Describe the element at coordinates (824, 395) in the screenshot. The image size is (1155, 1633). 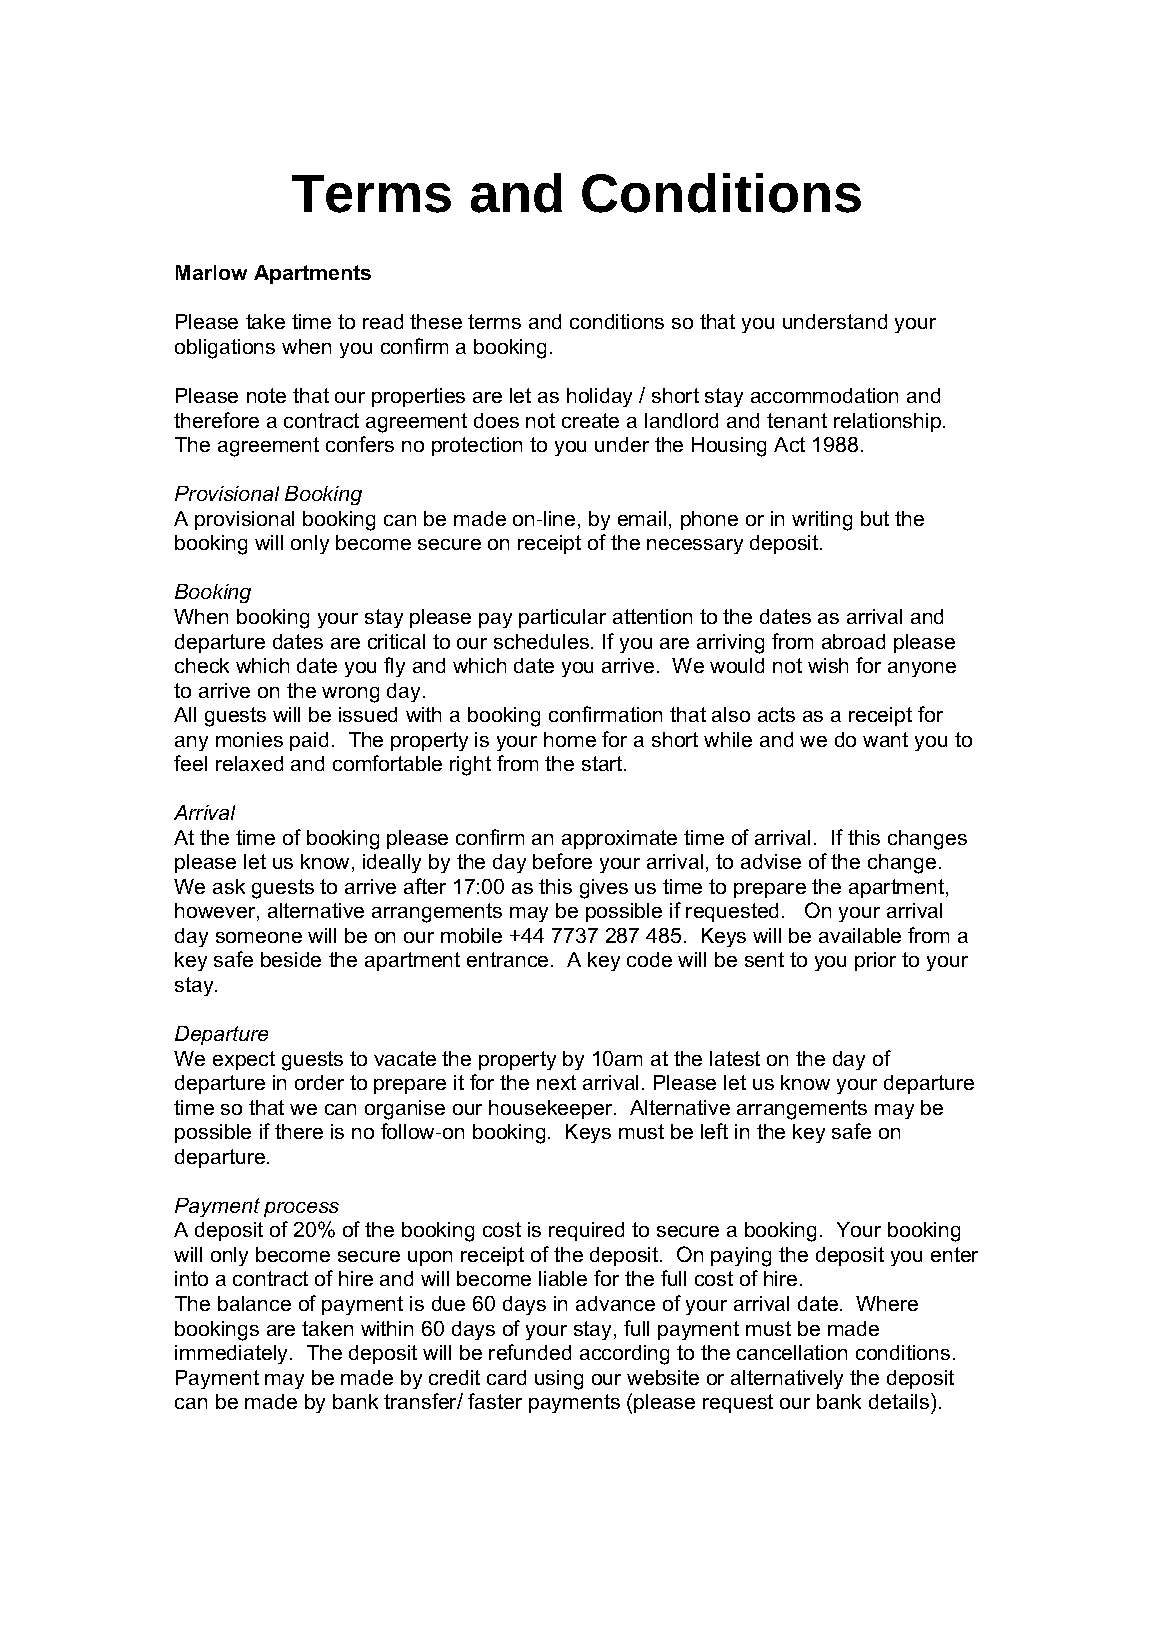
I see `accommodation` at that location.
